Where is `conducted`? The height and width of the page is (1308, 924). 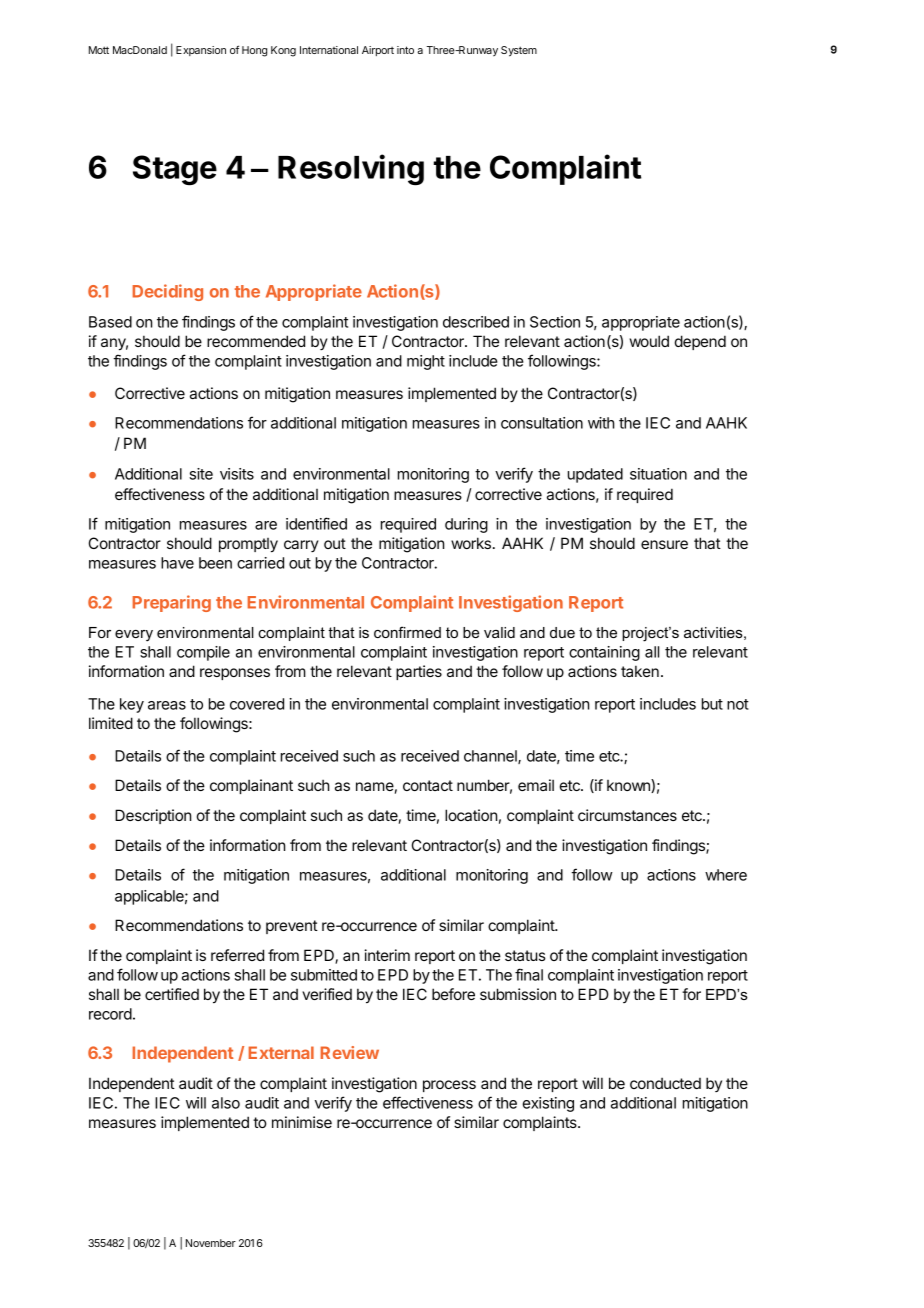
conducted is located at coordinates (665, 1083).
